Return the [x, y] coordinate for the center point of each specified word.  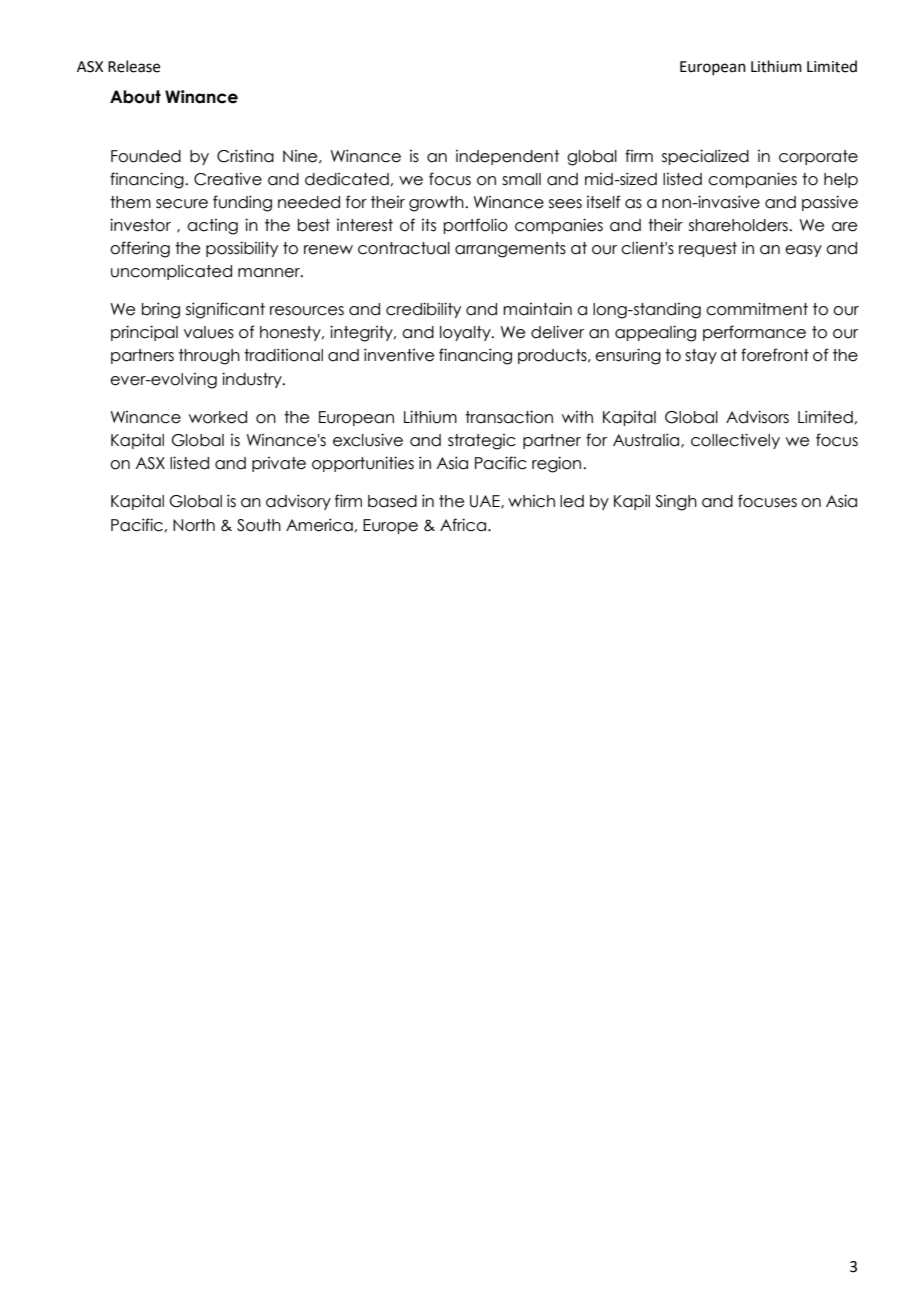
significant [225, 310]
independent [507, 157]
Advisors [757, 417]
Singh [676, 503]
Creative [228, 179]
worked [218, 417]
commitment [757, 309]
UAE [486, 502]
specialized [705, 157]
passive [830, 203]
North [194, 525]
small [521, 179]
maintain [537, 309]
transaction [509, 417]
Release [134, 66]
